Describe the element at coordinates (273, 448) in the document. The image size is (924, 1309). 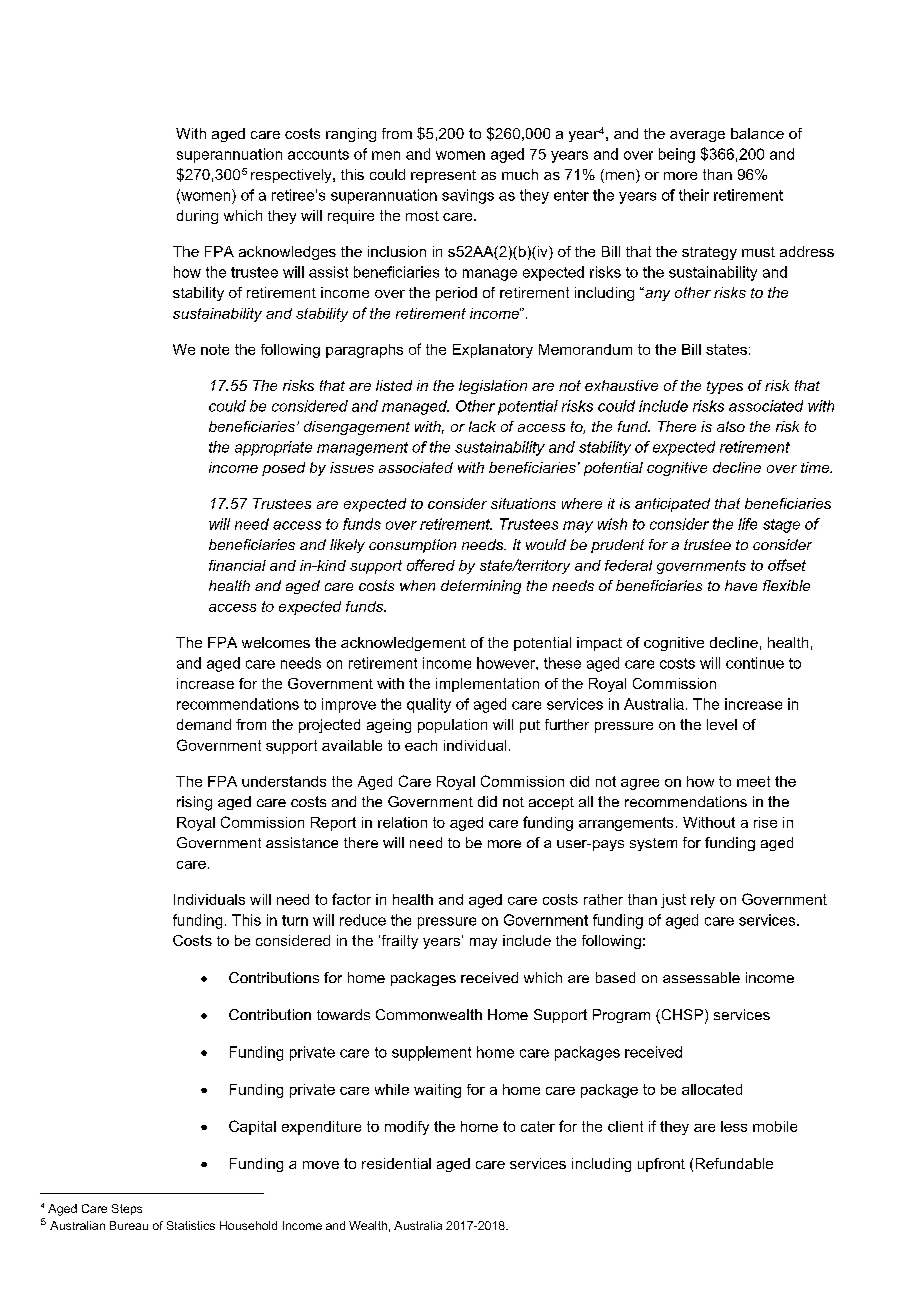
I see `appropriate` at that location.
